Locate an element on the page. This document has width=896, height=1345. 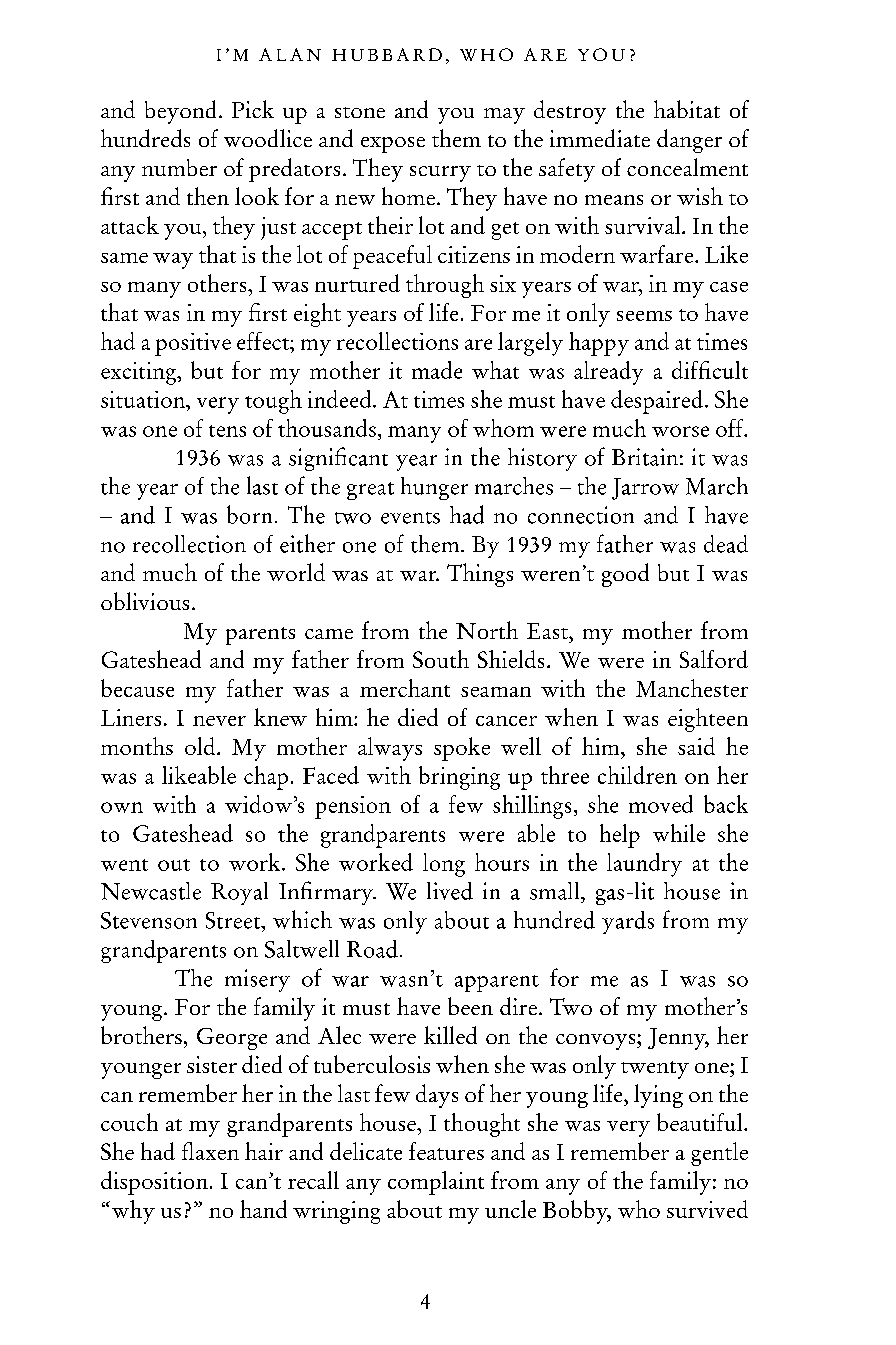
made is located at coordinates (437, 370).
